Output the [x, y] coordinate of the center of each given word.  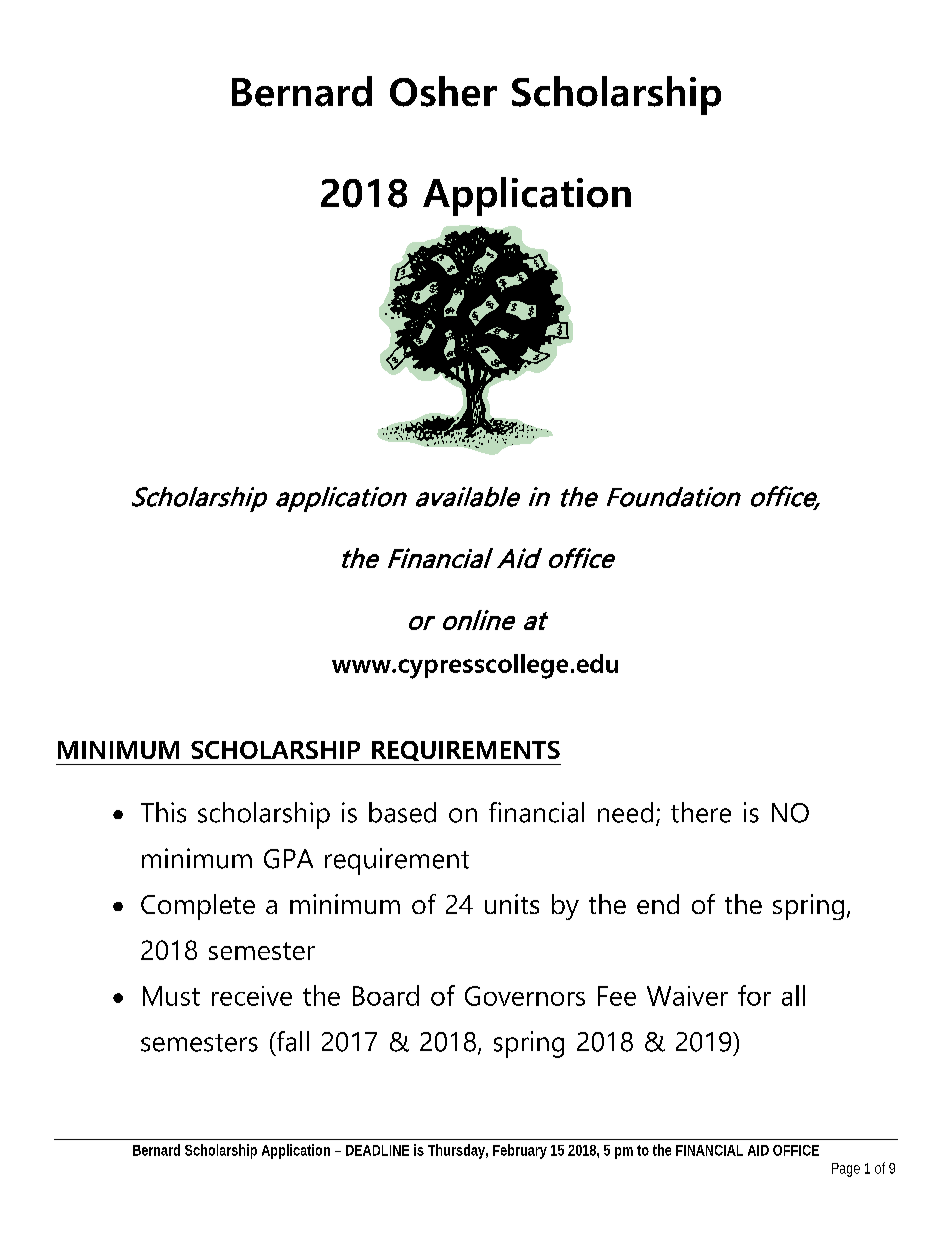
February [520, 1151]
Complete [198, 907]
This [163, 812]
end [658, 904]
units [512, 904]
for [754, 995]
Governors [525, 996]
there [701, 812]
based [402, 812]
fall [291, 1041]
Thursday [456, 1151]
